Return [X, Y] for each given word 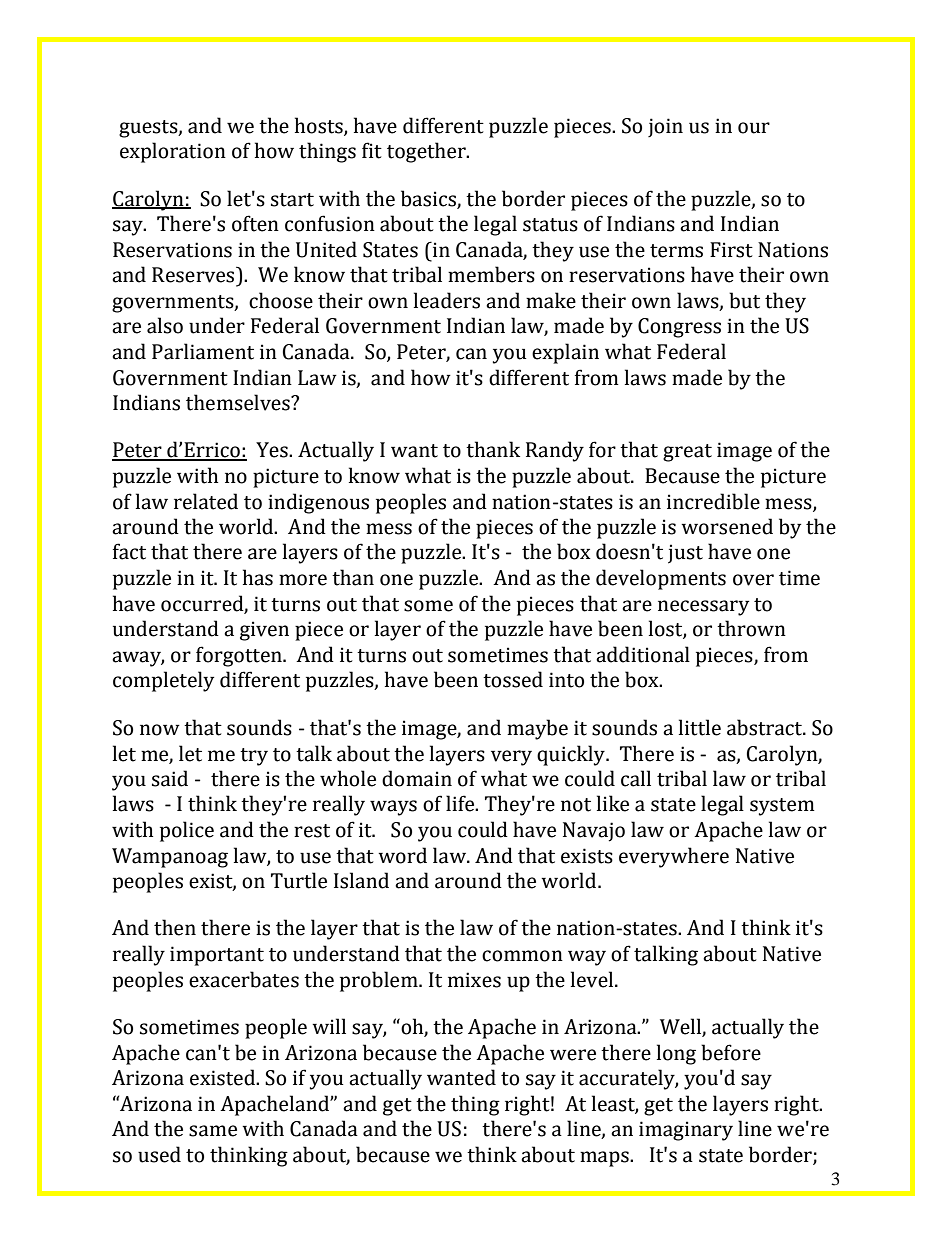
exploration [173, 152]
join [665, 127]
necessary [703, 608]
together [427, 152]
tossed [513, 679]
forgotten [240, 656]
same [213, 1131]
